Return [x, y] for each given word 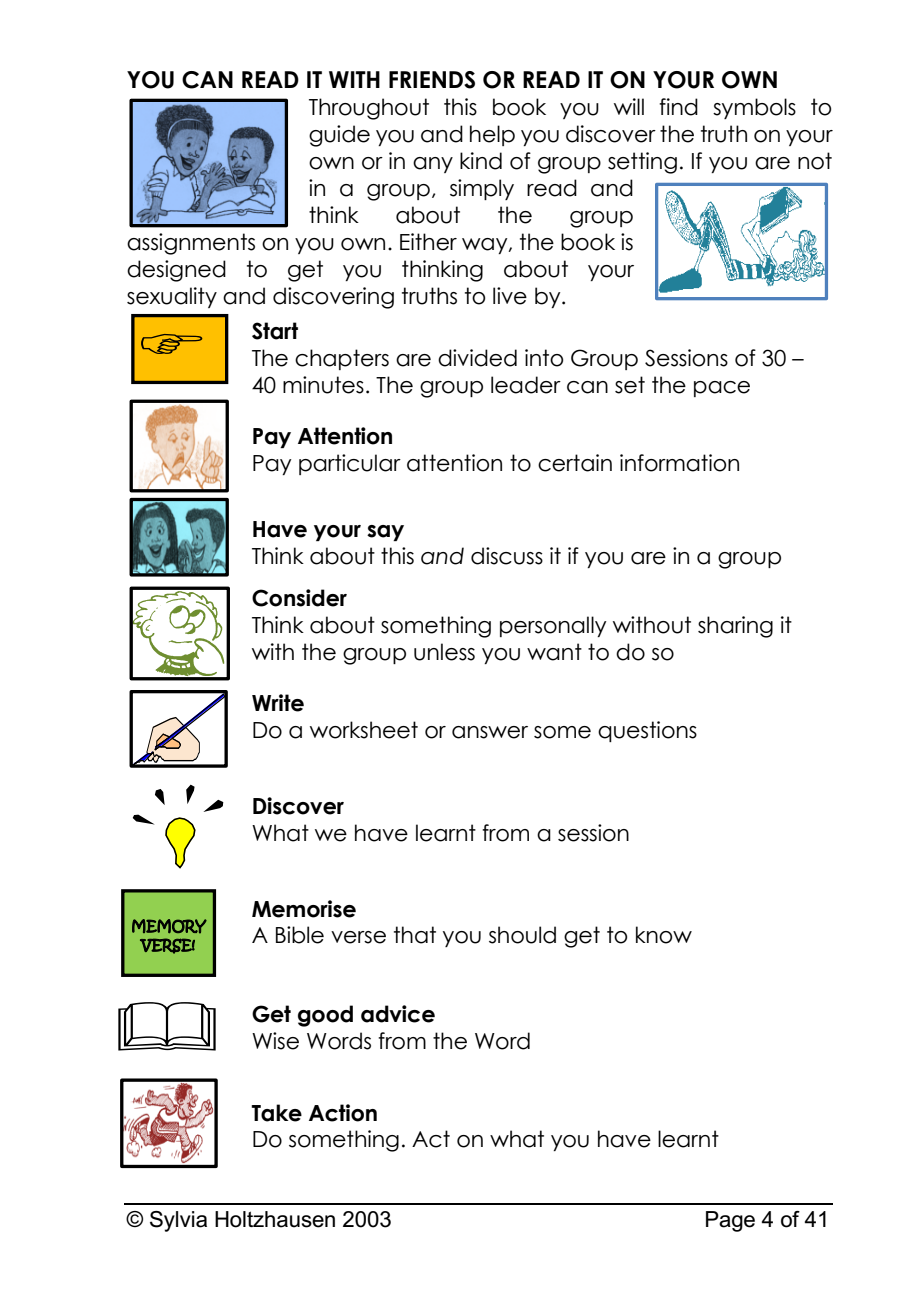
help [492, 135]
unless [444, 652]
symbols [754, 108]
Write [278, 703]
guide [339, 136]
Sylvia [178, 1221]
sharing [735, 627]
